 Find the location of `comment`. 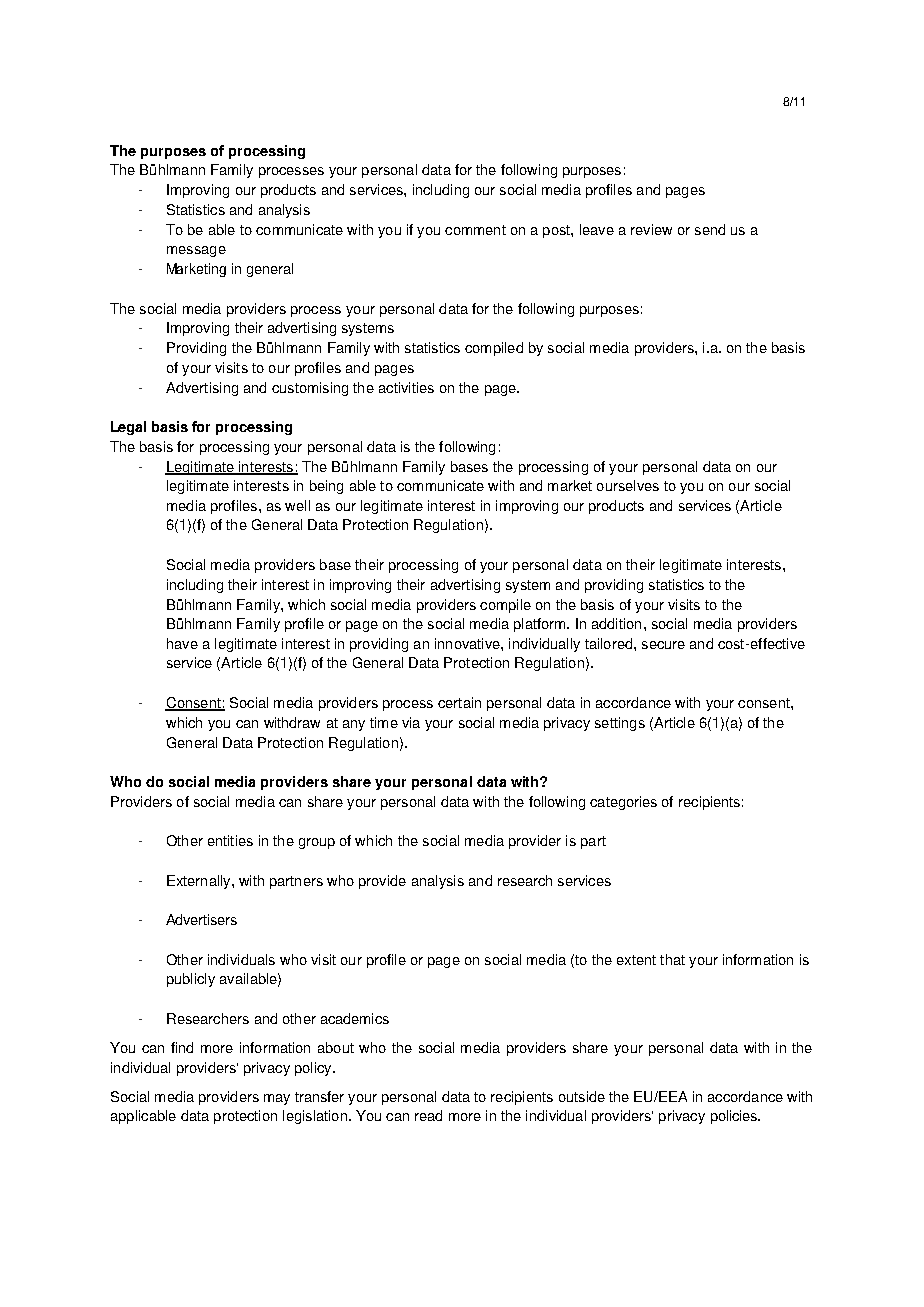

comment is located at coordinates (475, 230).
